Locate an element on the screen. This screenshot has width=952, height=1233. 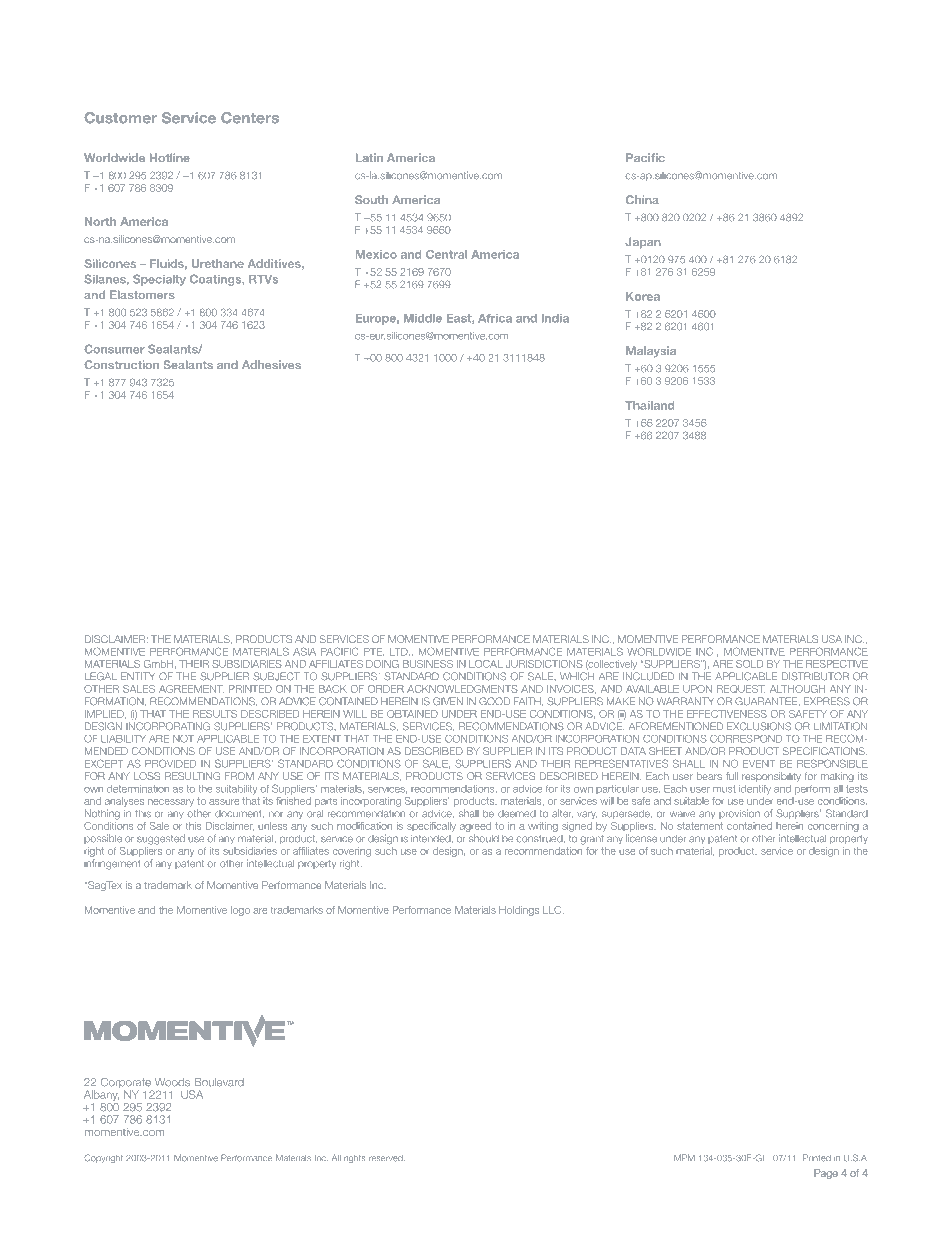
logo is located at coordinates (240, 911).
